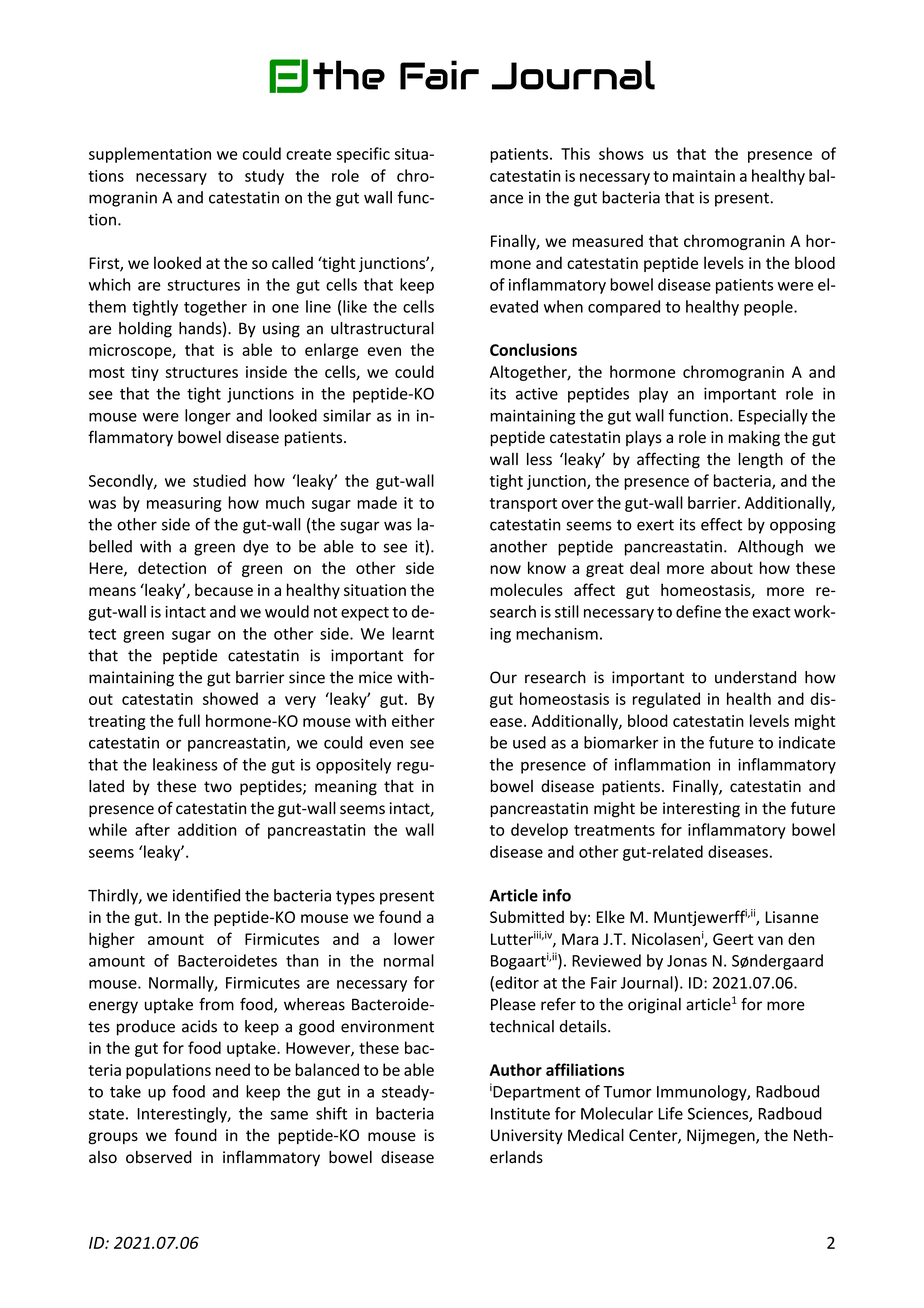  Describe the element at coordinates (621, 153) in the image. I see `shows` at that location.
